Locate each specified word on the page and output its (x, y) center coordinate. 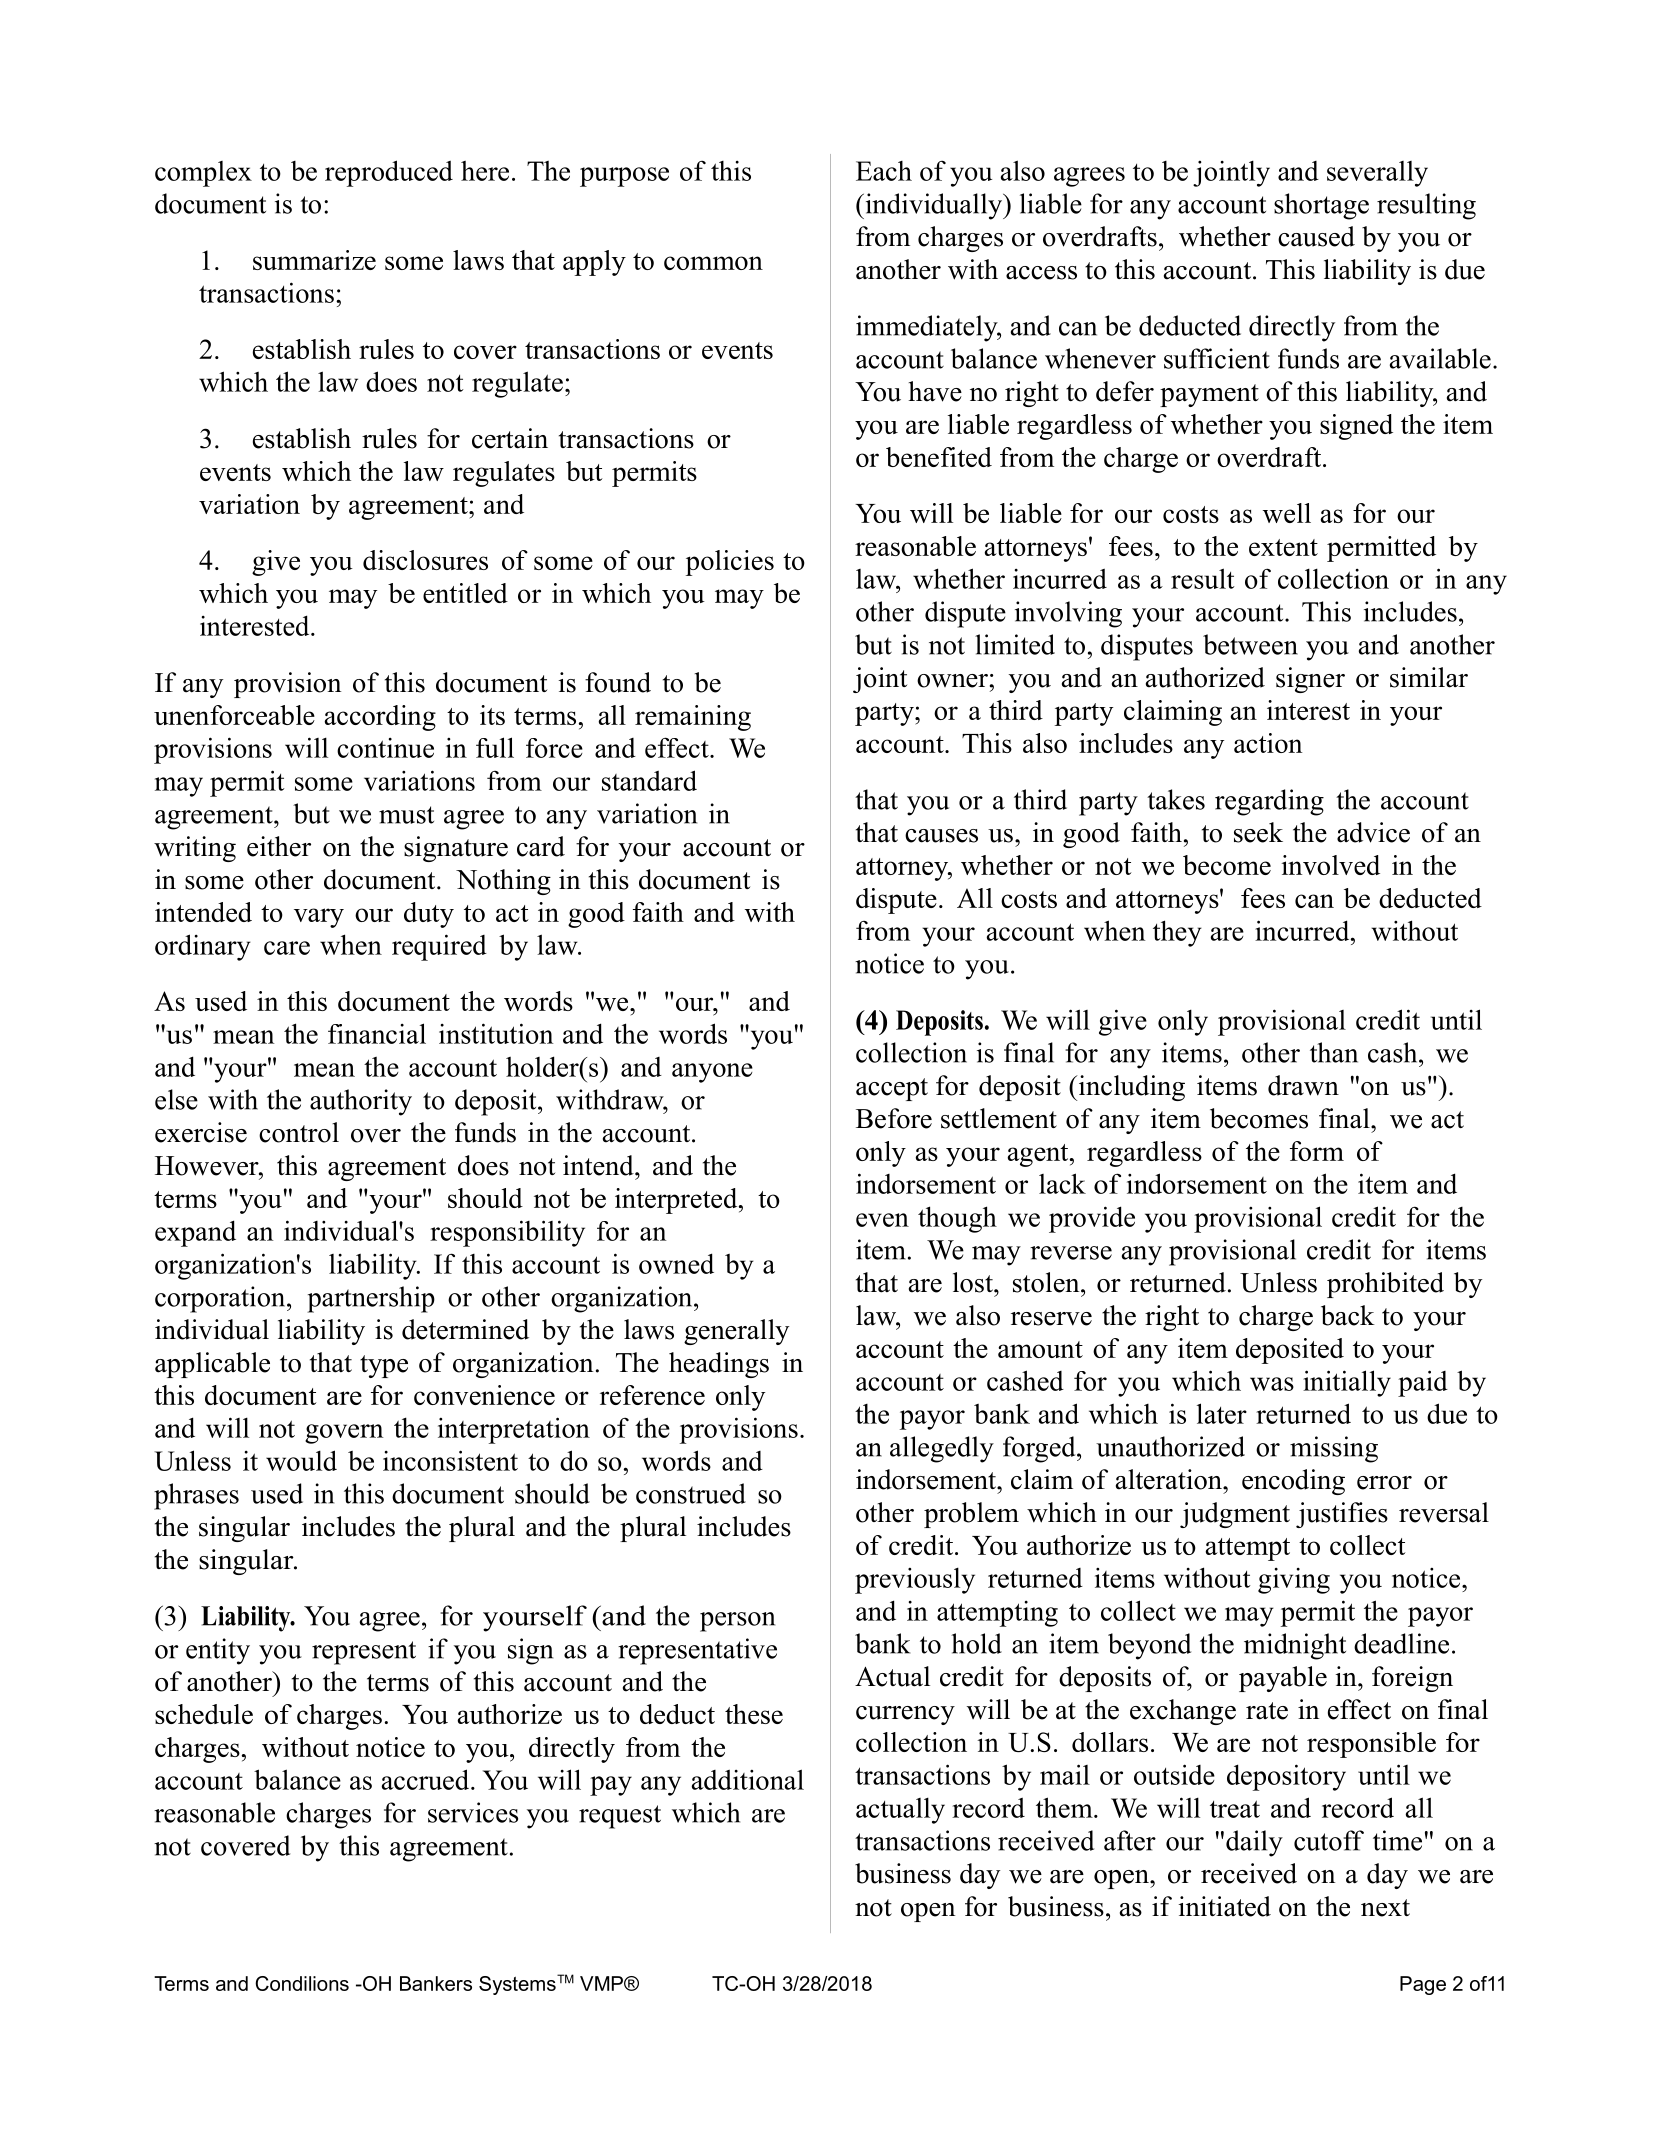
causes (941, 836)
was (1272, 1384)
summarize (314, 260)
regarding (1269, 802)
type (384, 1366)
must (406, 815)
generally (736, 1332)
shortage (1321, 206)
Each (884, 171)
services (473, 1812)
